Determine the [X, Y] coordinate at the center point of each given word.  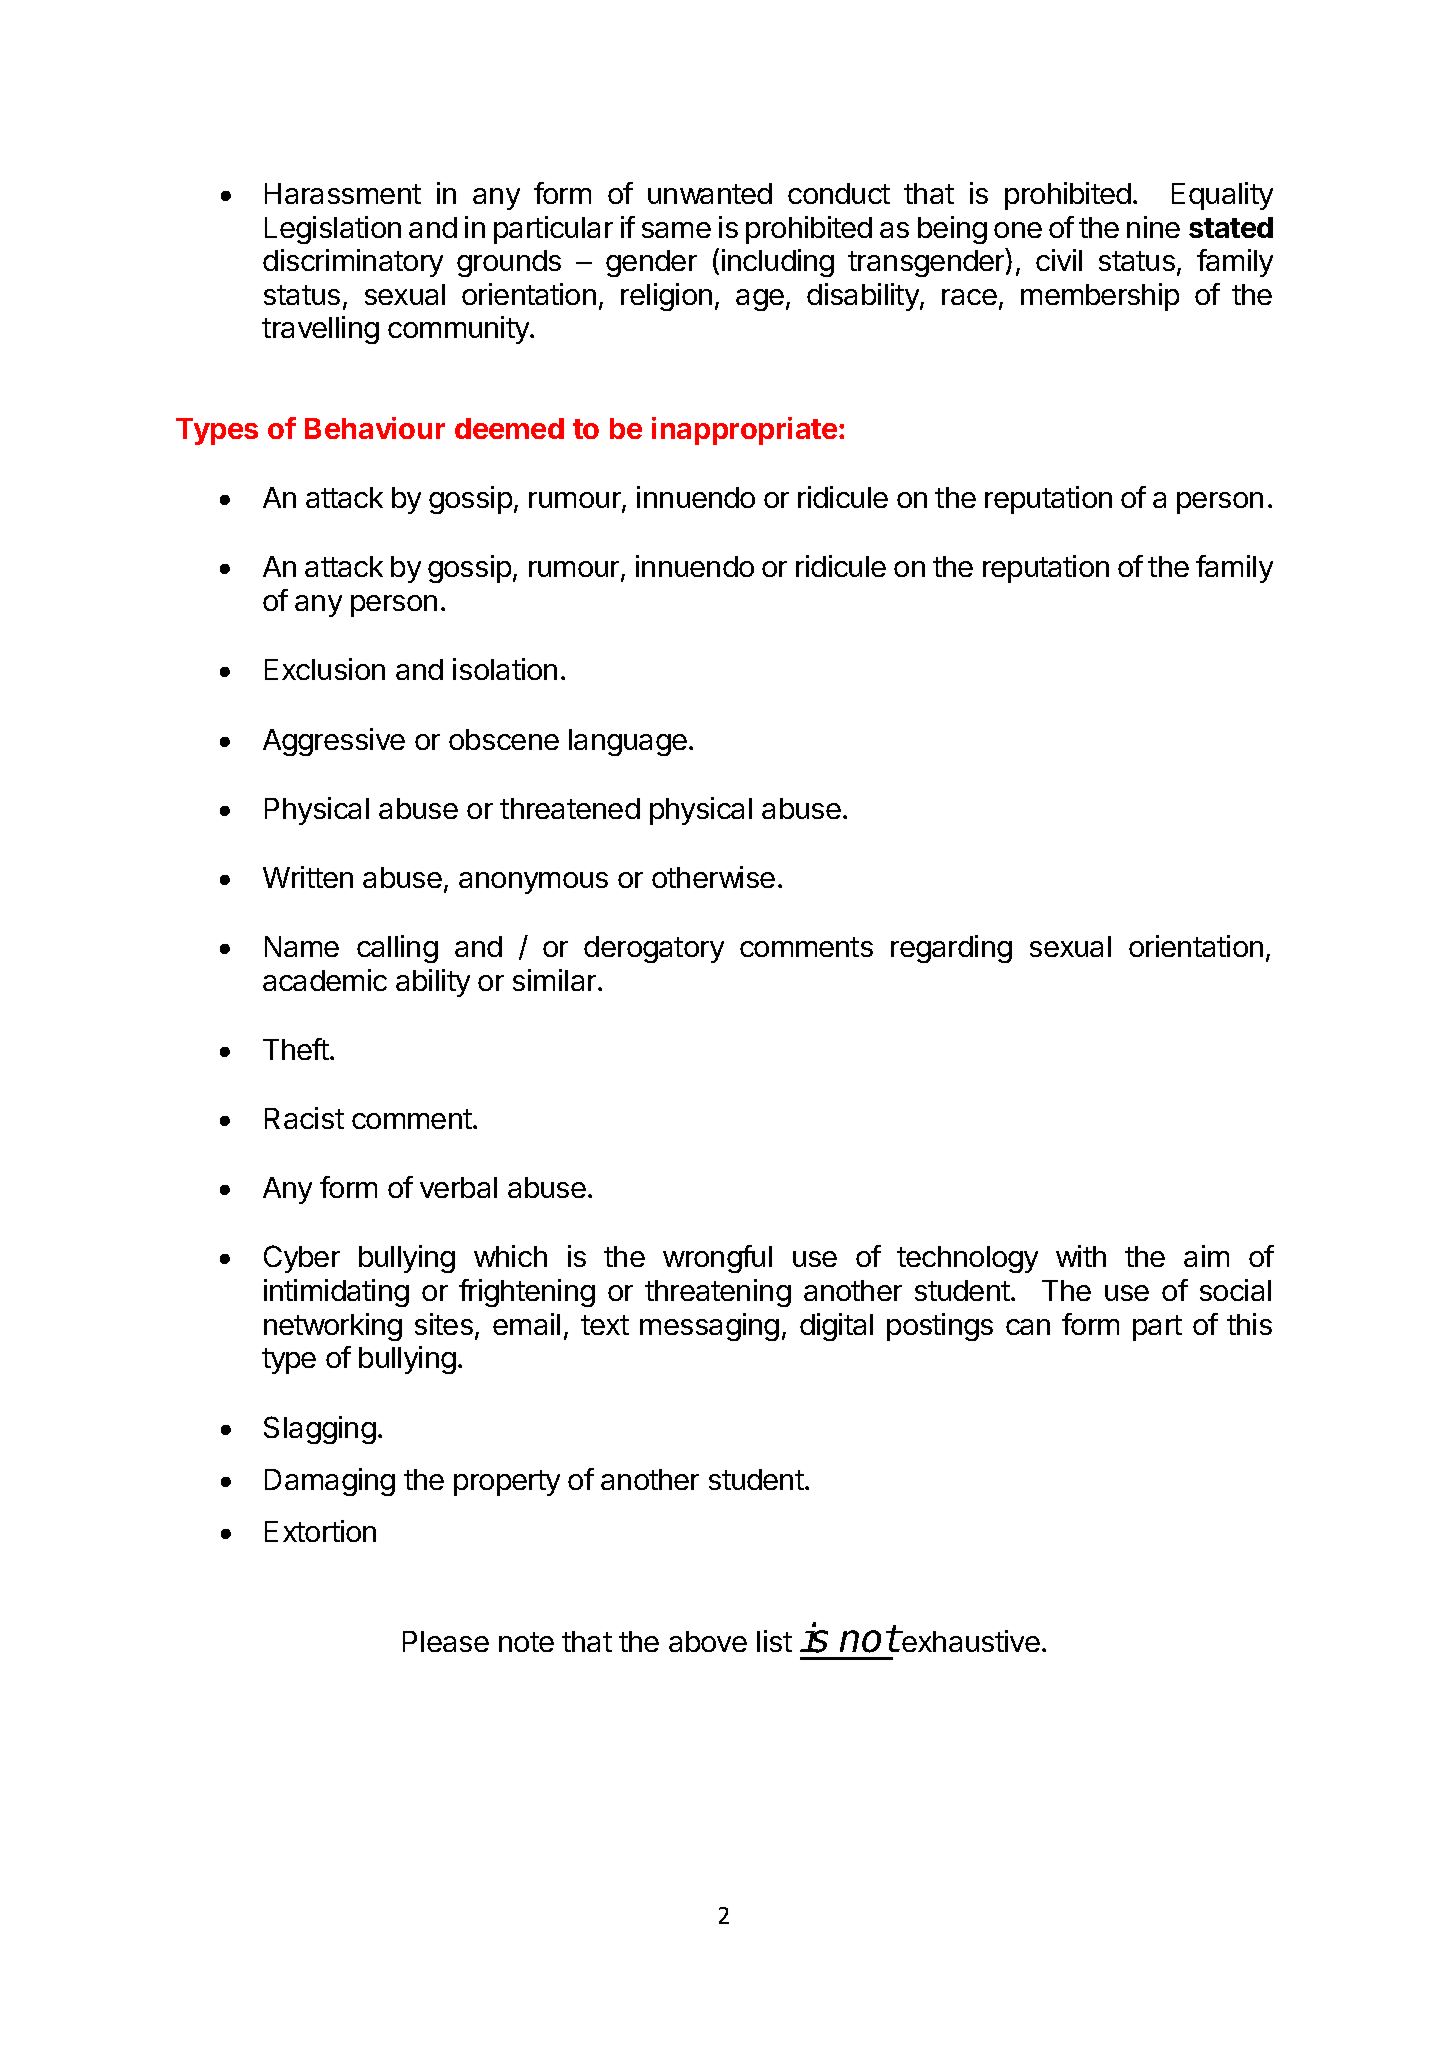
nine [1153, 227]
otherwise [713, 877]
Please [446, 1641]
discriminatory [353, 263]
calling [397, 949]
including [778, 263]
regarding [951, 949]
